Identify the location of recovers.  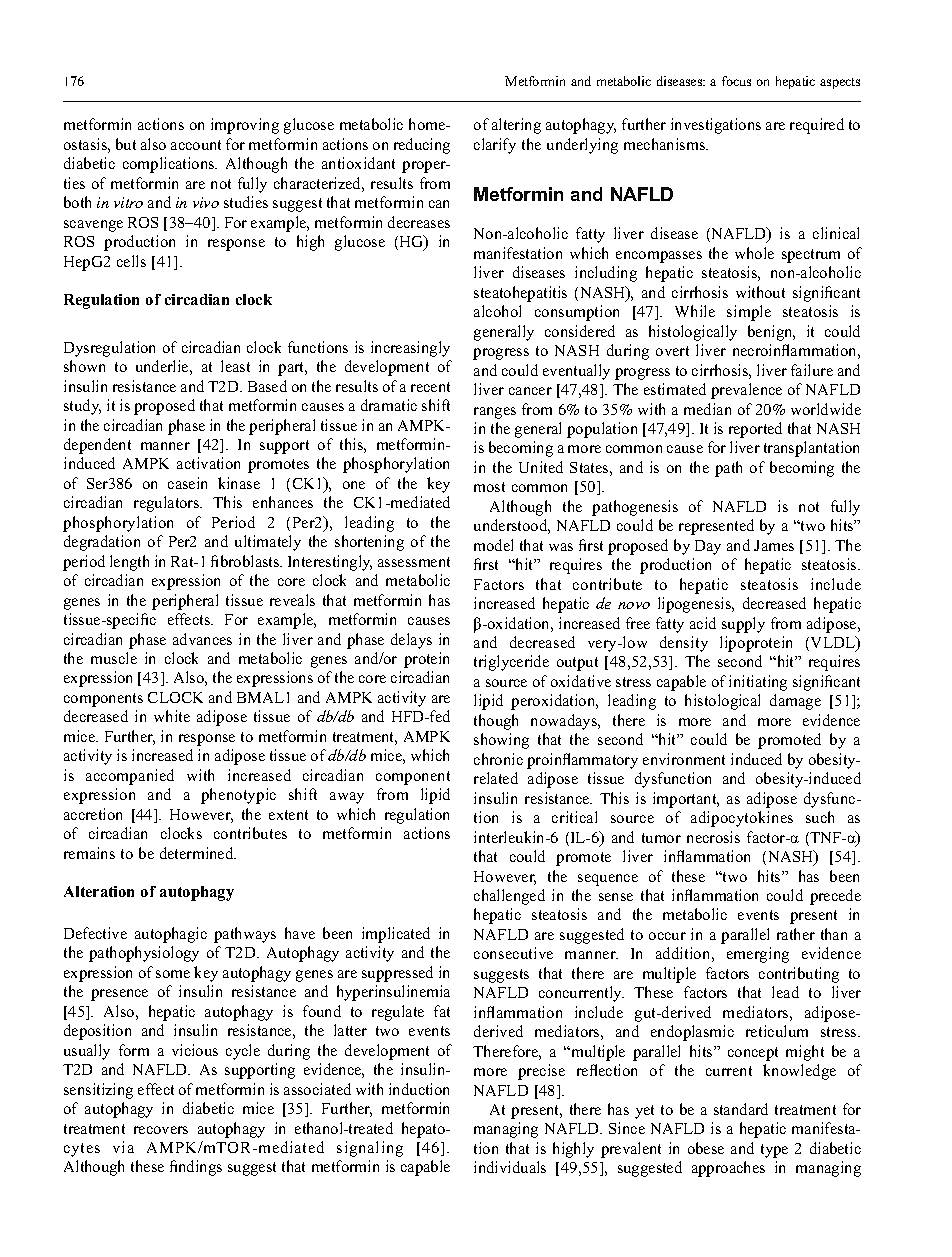
(161, 1130).
